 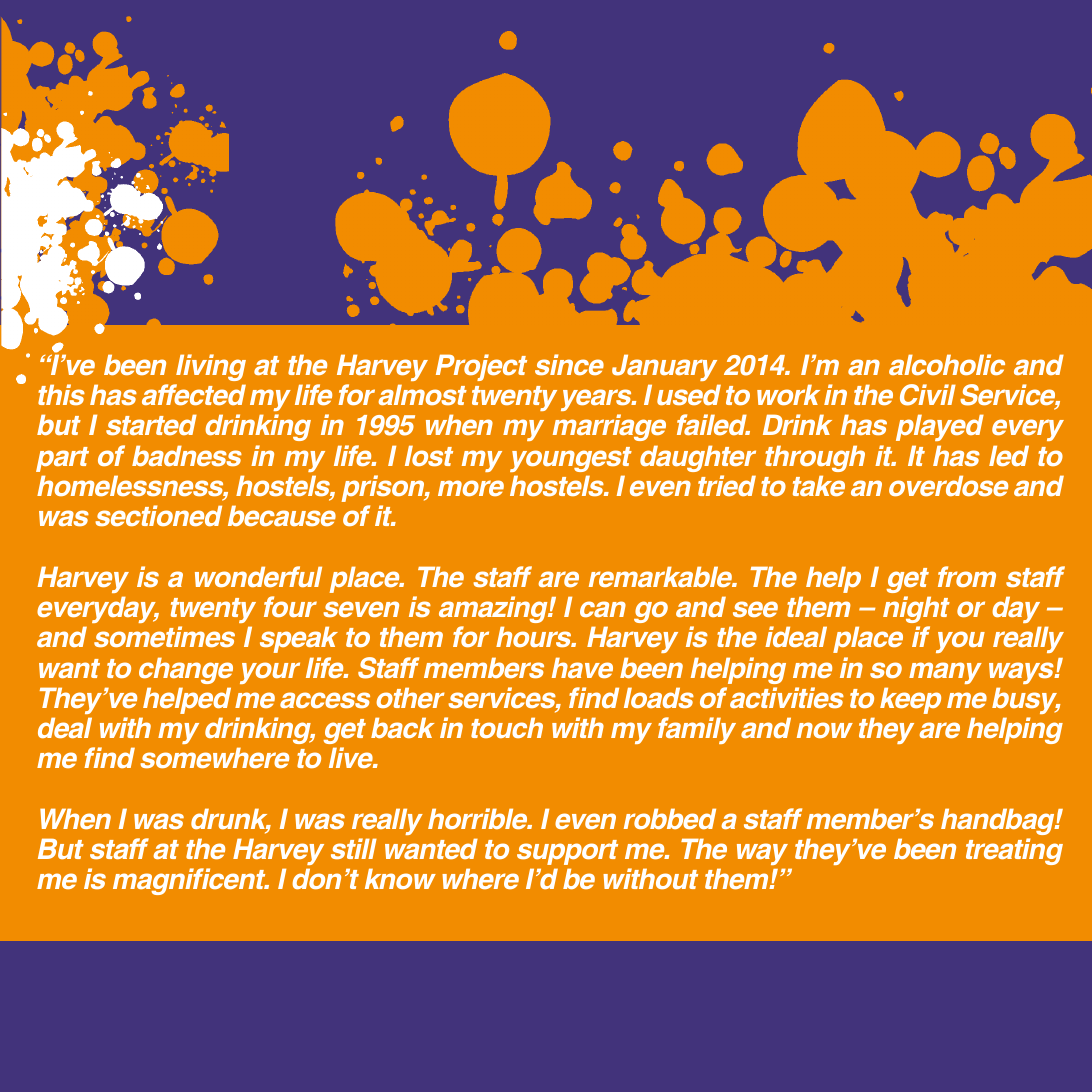 I want to click on magnificent, so click(x=190, y=881).
